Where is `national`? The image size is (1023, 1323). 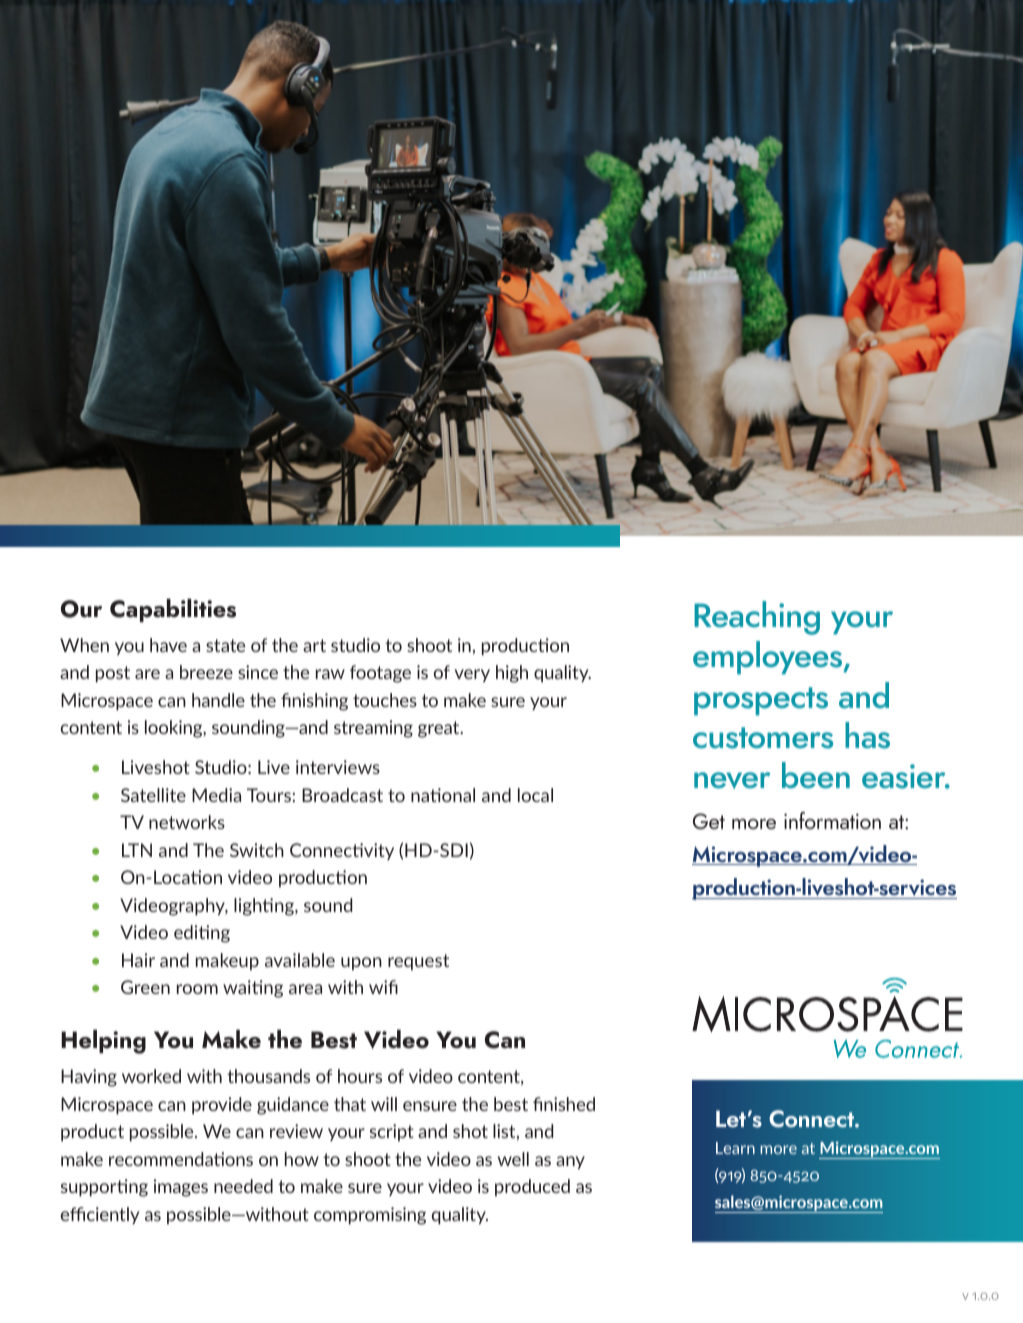 national is located at coordinates (443, 795).
